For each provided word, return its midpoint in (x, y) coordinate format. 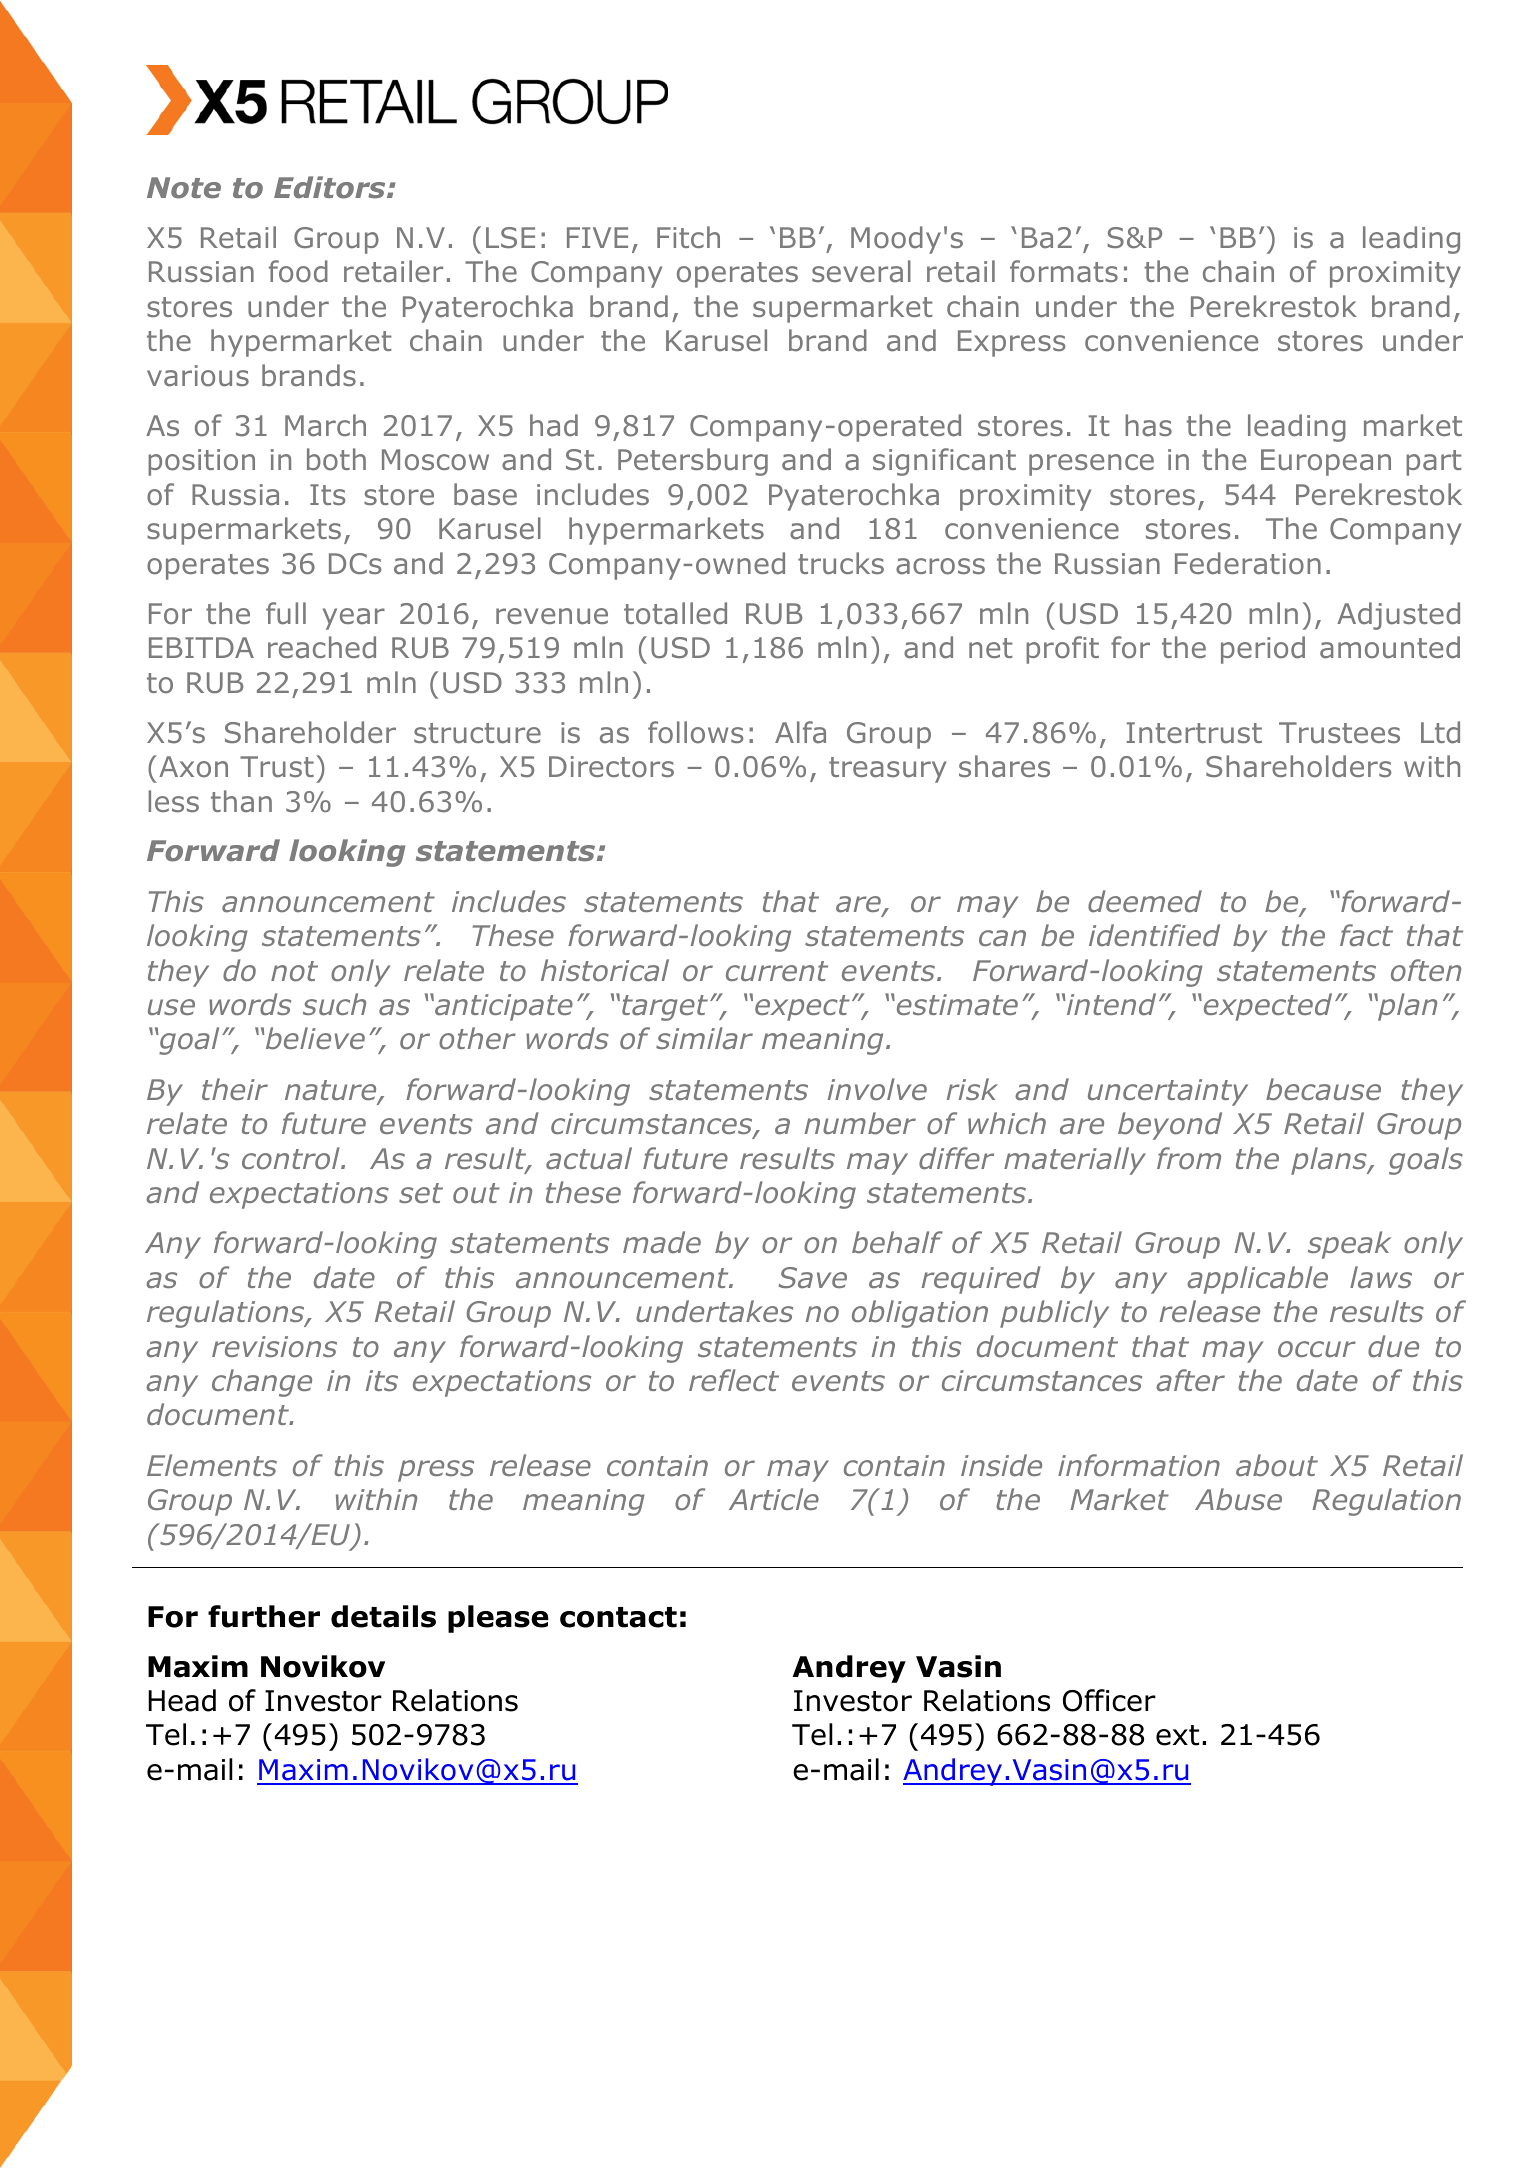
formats (1064, 271)
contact (618, 1617)
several (861, 271)
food (298, 271)
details (383, 1616)
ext (1177, 1735)
